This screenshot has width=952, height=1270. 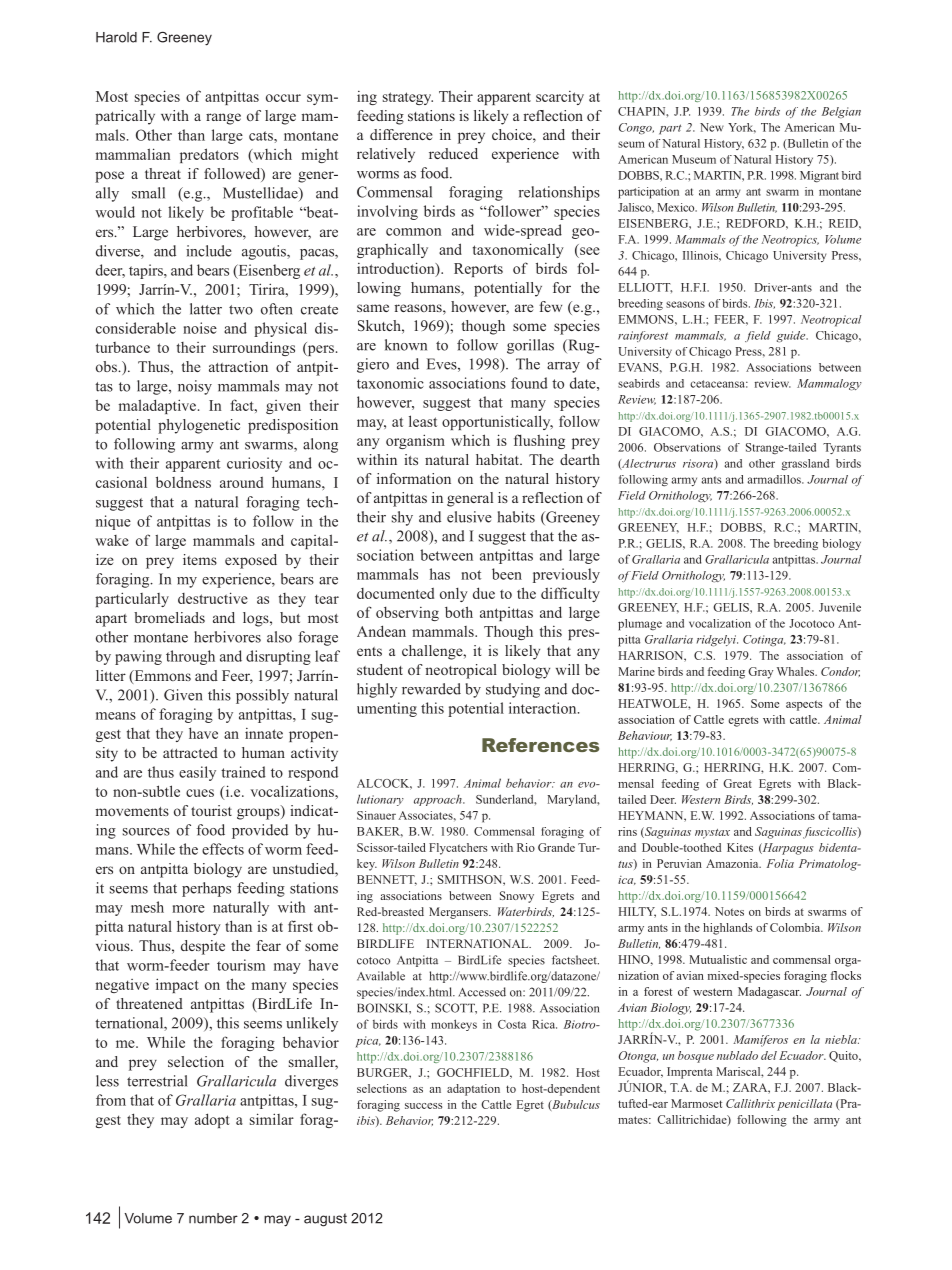 What do you see at coordinates (458, 849) in the screenshot?
I see `Flycatchers` at bounding box center [458, 849].
